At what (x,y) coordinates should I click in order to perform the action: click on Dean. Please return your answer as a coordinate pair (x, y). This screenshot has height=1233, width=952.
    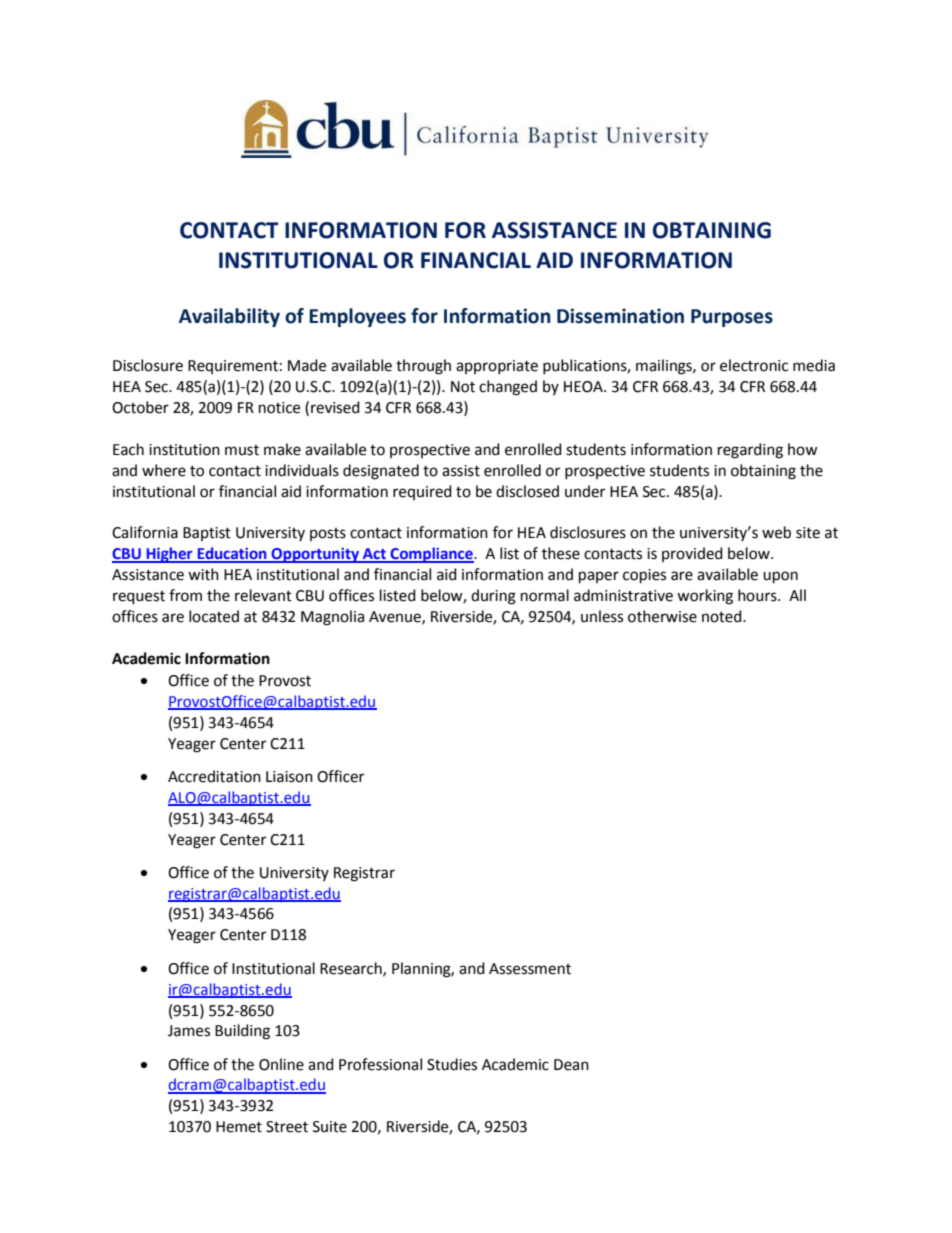
    Looking at the image, I should click on (571, 1065).
